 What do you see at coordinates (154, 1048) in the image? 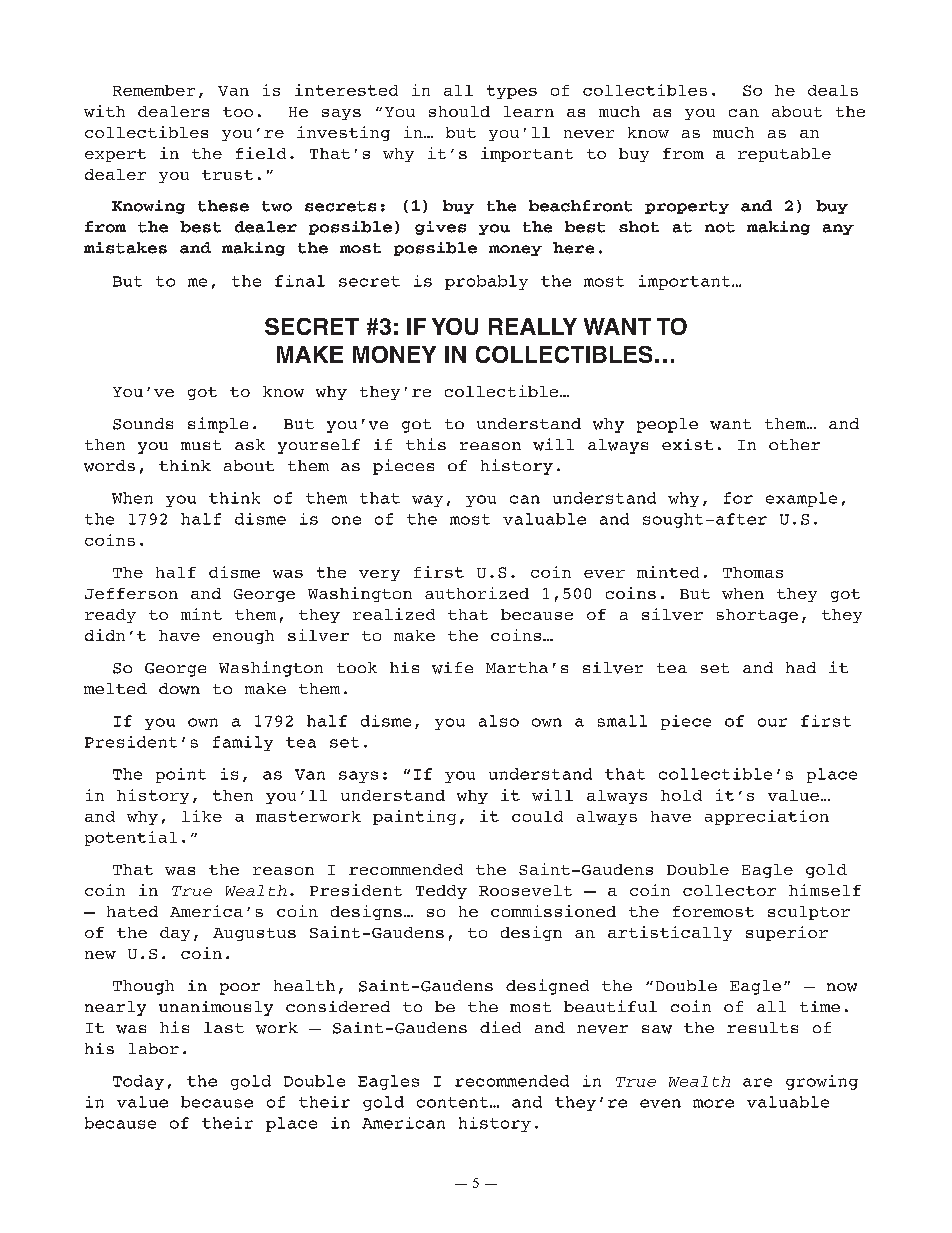
I see `labor` at bounding box center [154, 1048].
